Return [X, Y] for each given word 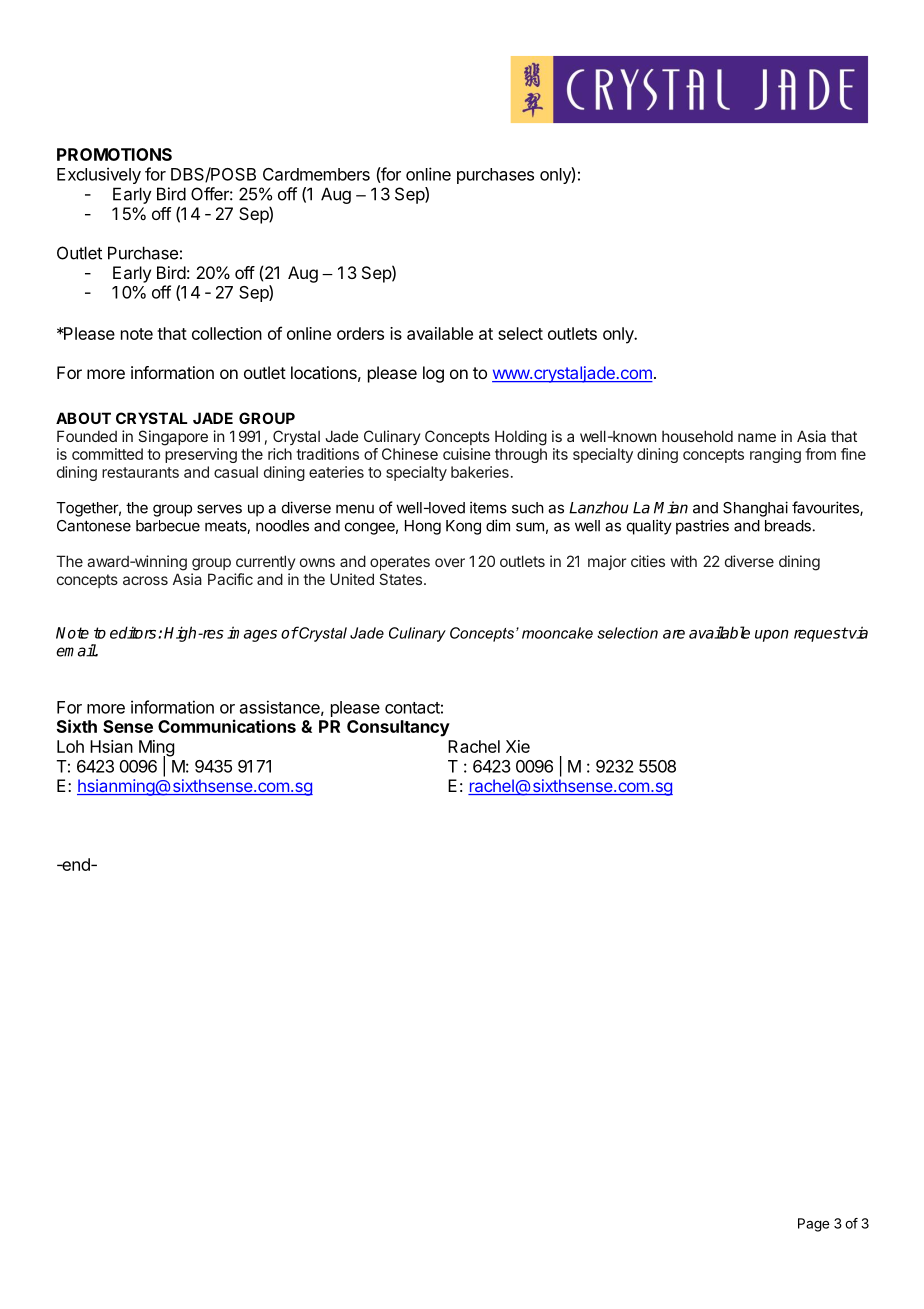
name [757, 437]
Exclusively [99, 175]
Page [813, 1225]
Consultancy [398, 728]
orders [360, 333]
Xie [518, 746]
